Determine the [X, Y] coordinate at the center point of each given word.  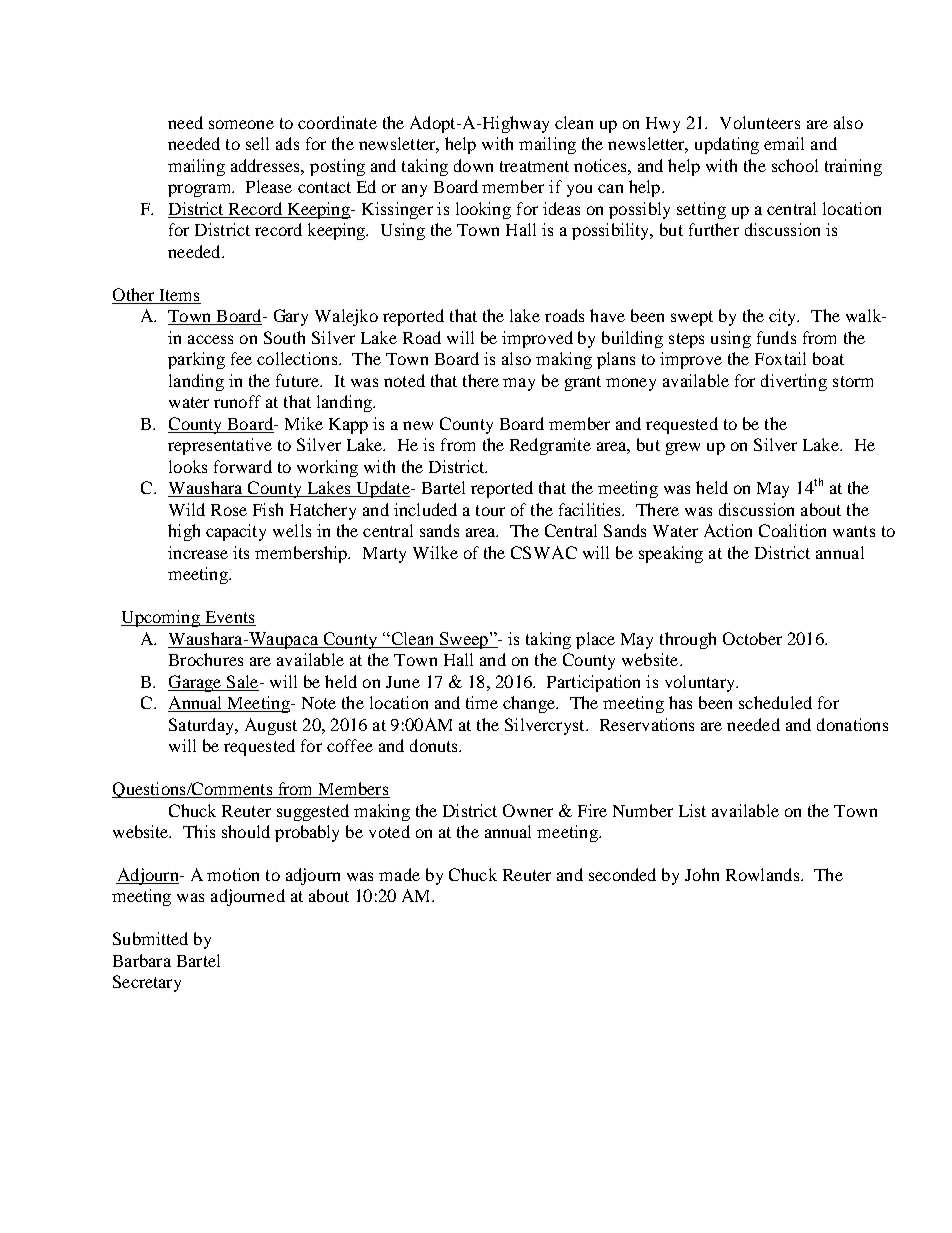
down [473, 165]
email [784, 143]
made [399, 874]
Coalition [792, 530]
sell [257, 143]
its [241, 552]
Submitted [150, 938]
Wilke [435, 552]
